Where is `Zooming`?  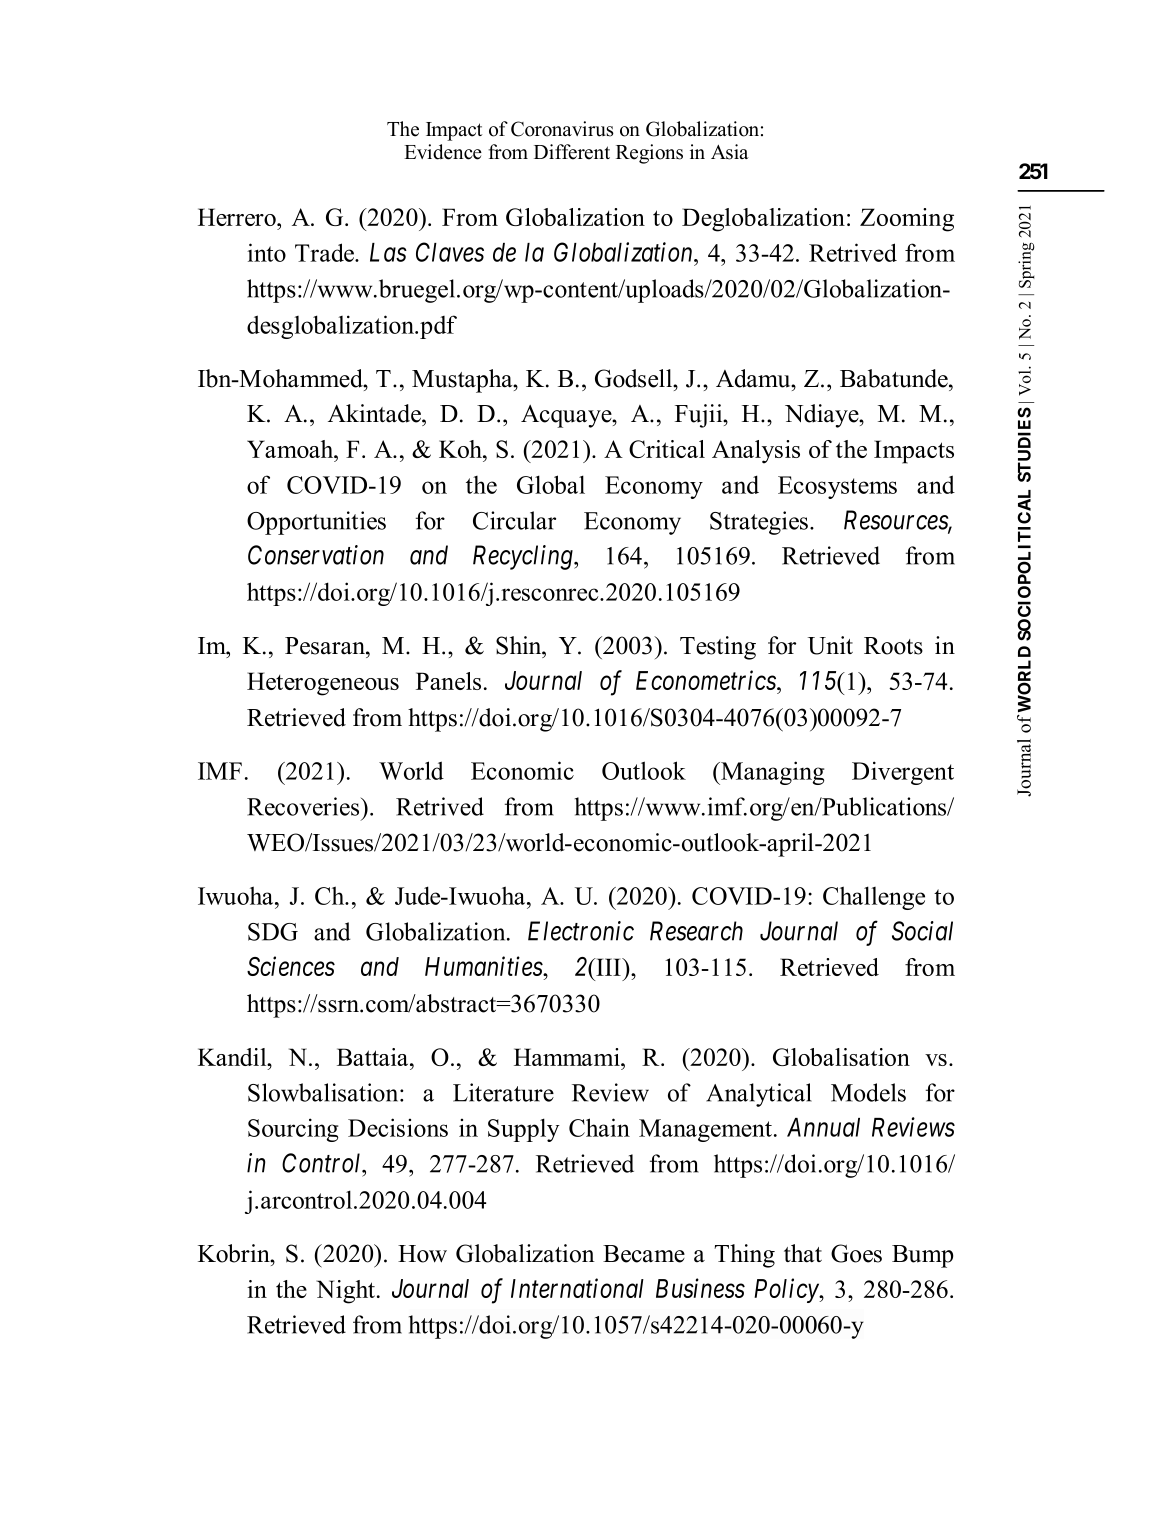
Zooming is located at coordinates (907, 220).
